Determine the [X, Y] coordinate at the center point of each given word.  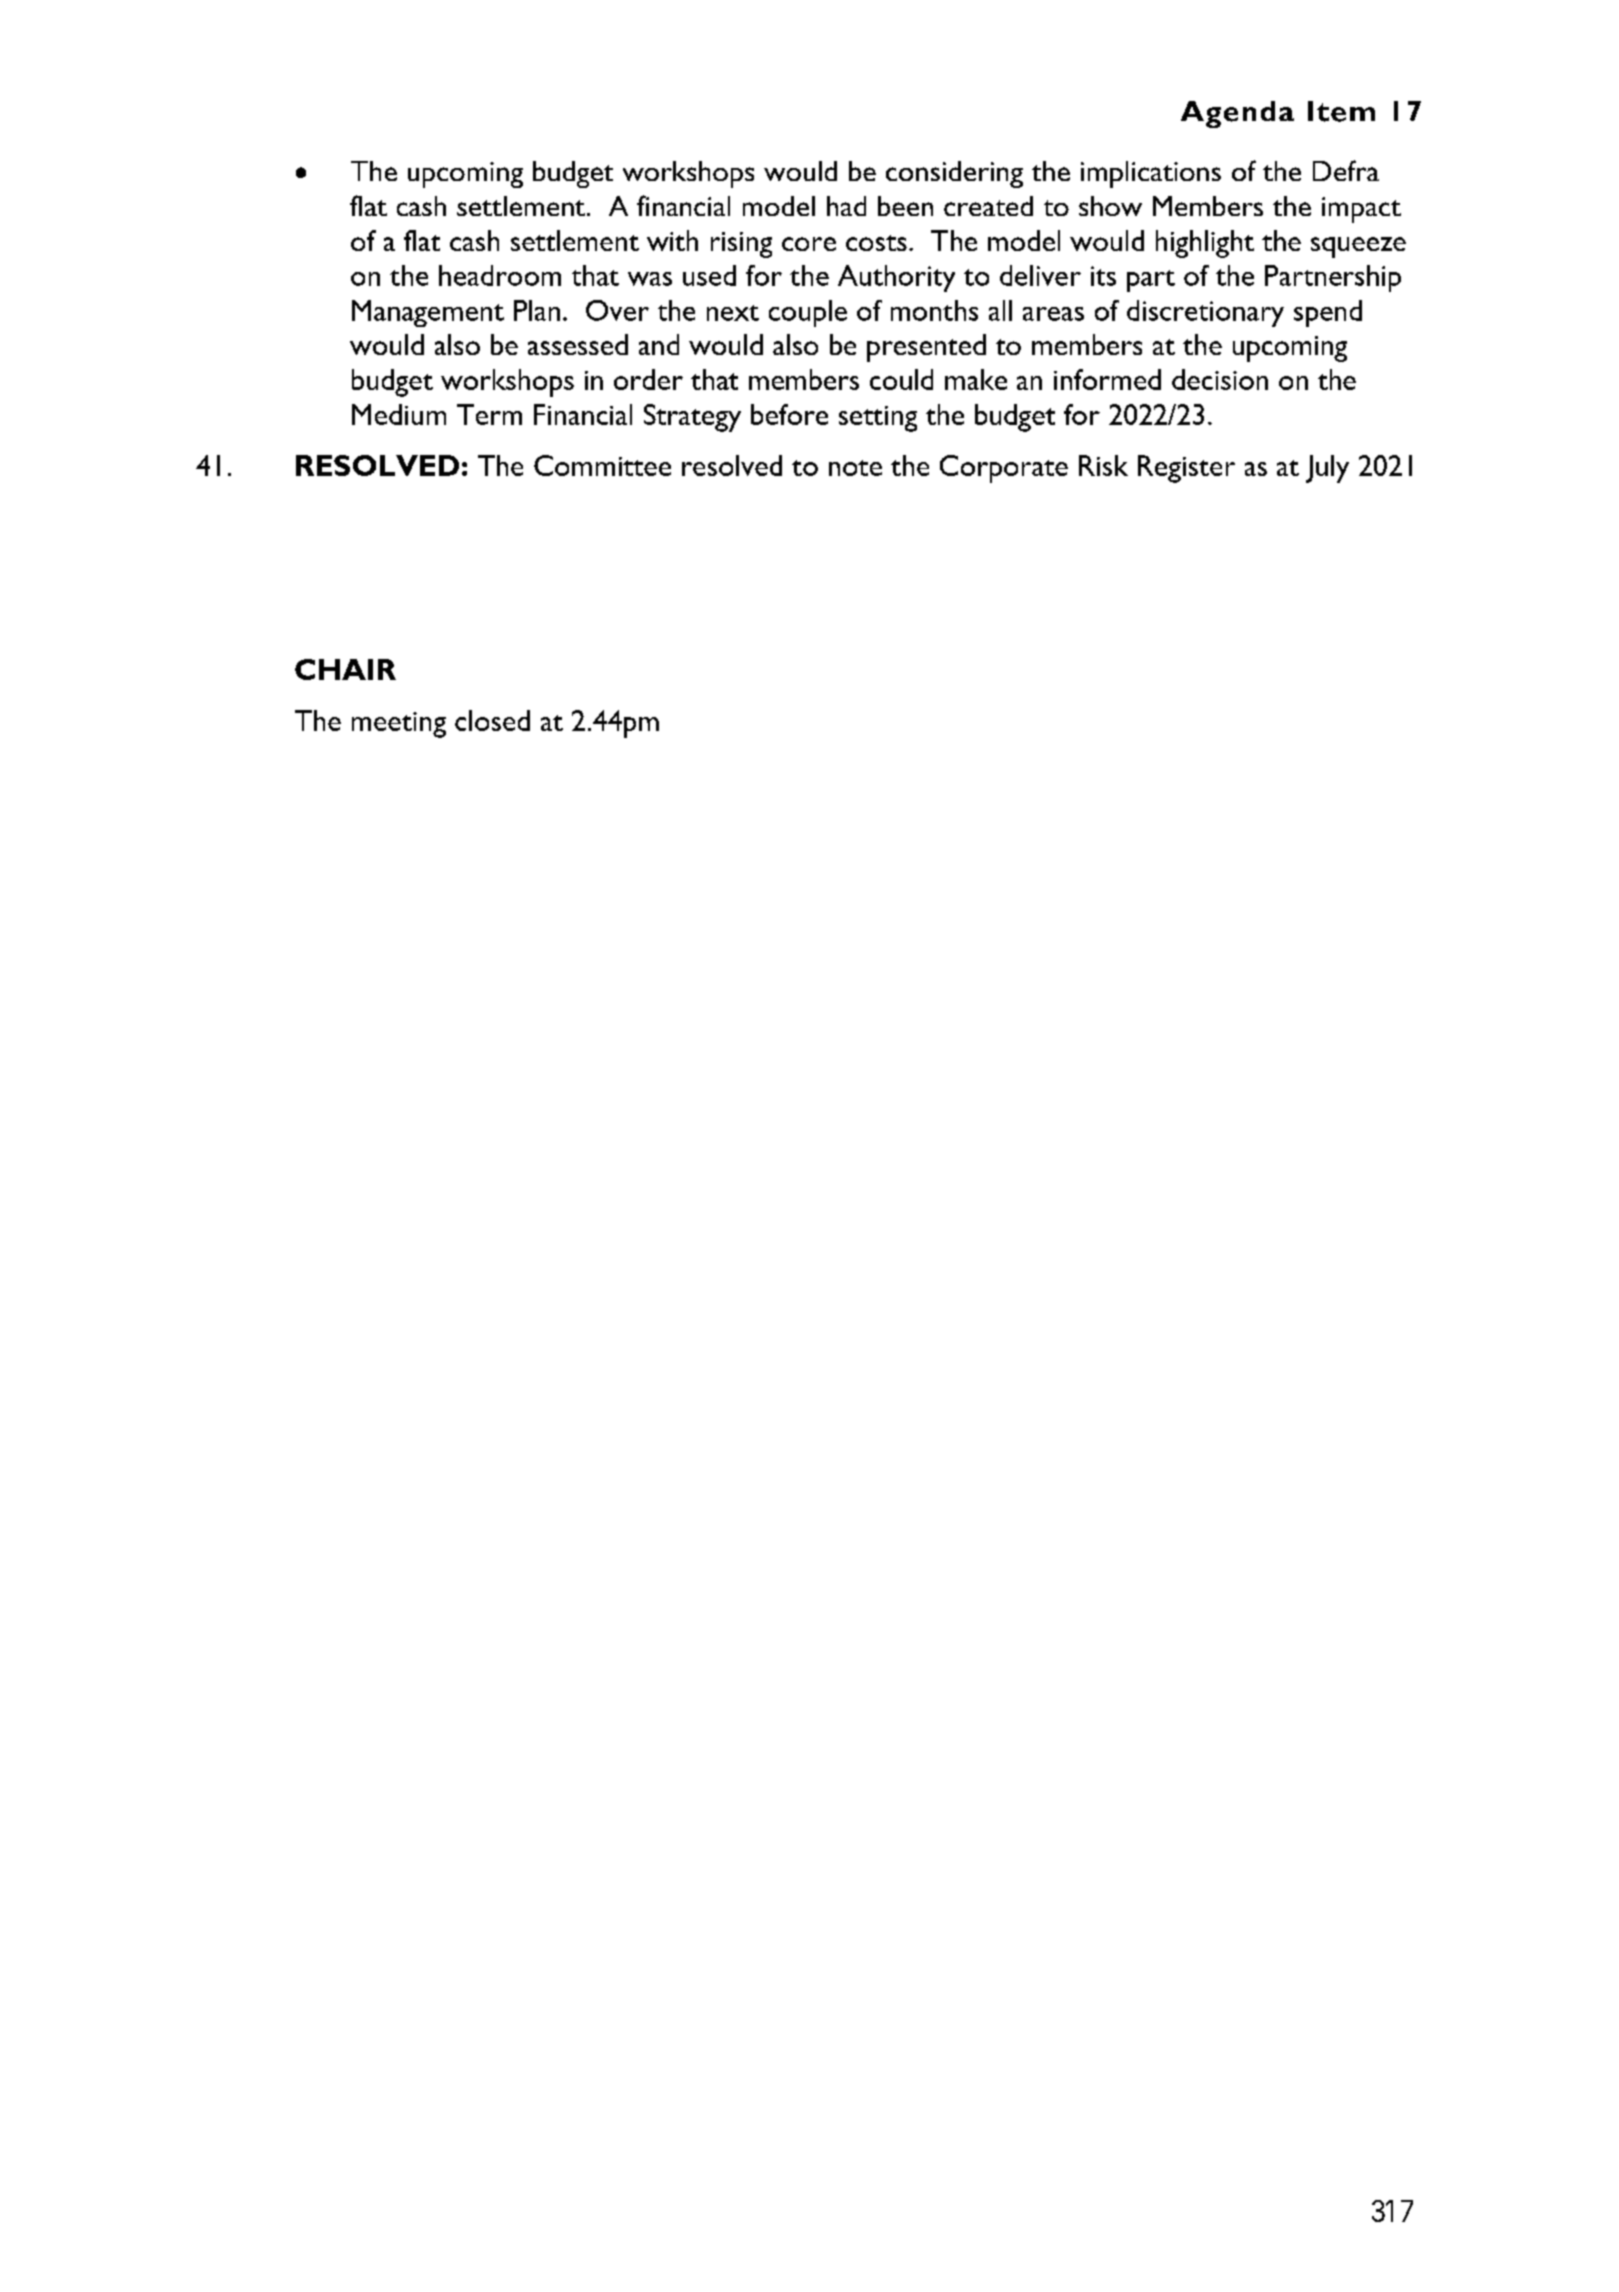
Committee [602, 465]
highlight [1205, 244]
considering [954, 174]
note [855, 468]
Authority [896, 278]
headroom [500, 275]
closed [492, 720]
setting [878, 419]
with [672, 240]
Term [489, 414]
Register [1186, 469]
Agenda [1237, 114]
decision [1220, 379]
